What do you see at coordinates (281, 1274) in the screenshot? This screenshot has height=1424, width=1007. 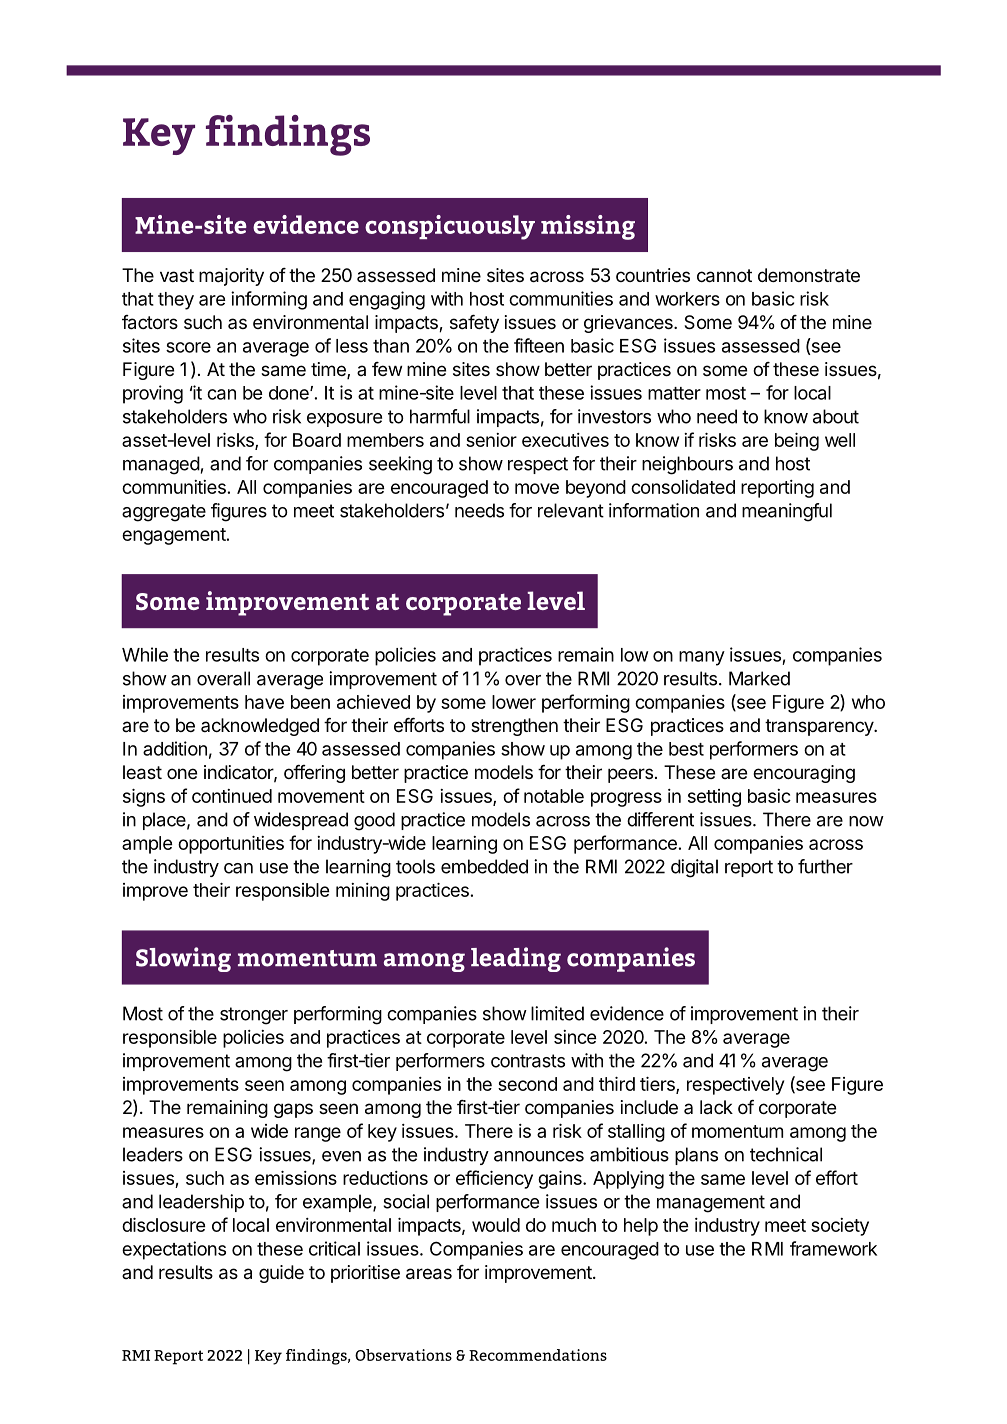 I see `guide` at bounding box center [281, 1274].
